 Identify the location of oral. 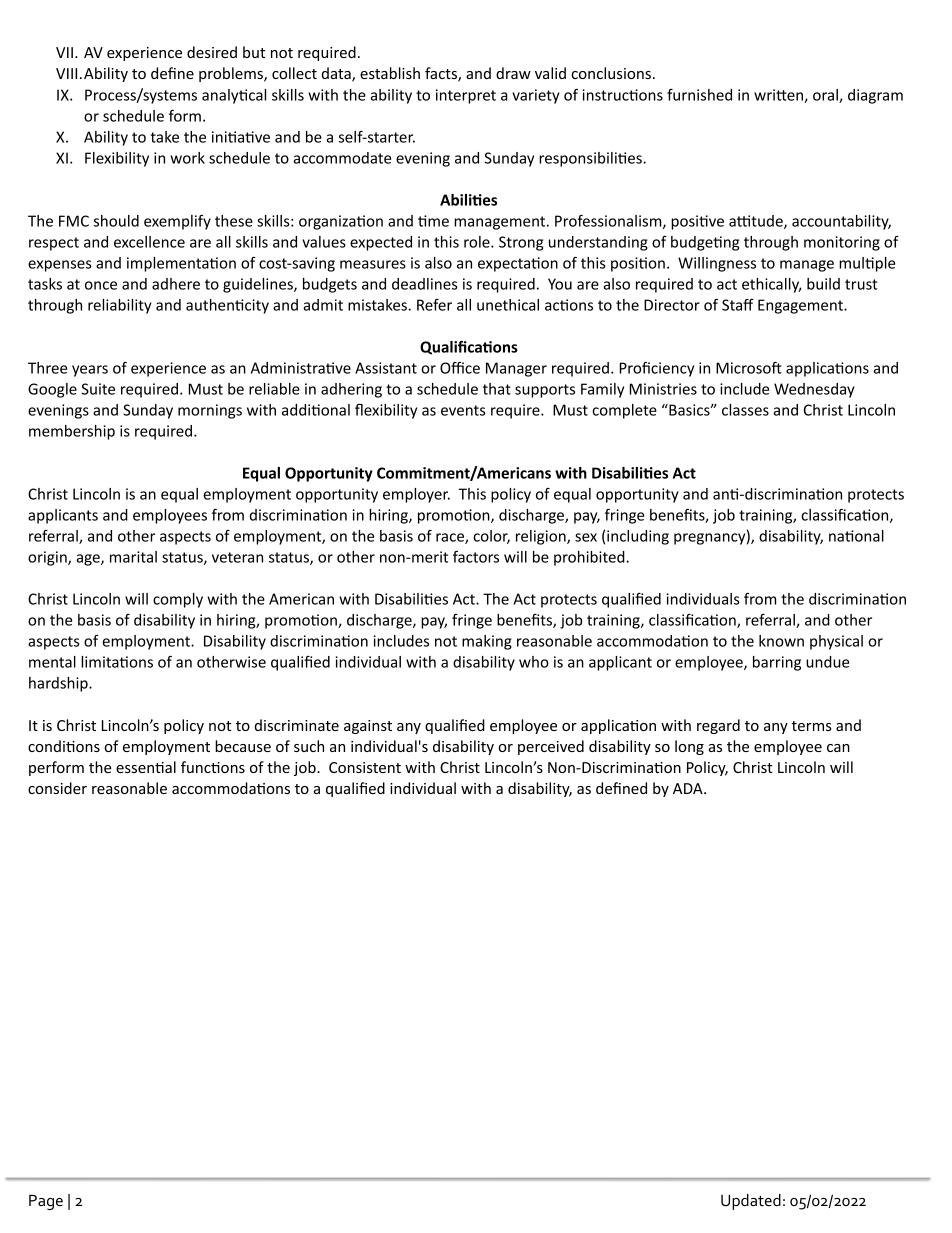
(826, 96).
